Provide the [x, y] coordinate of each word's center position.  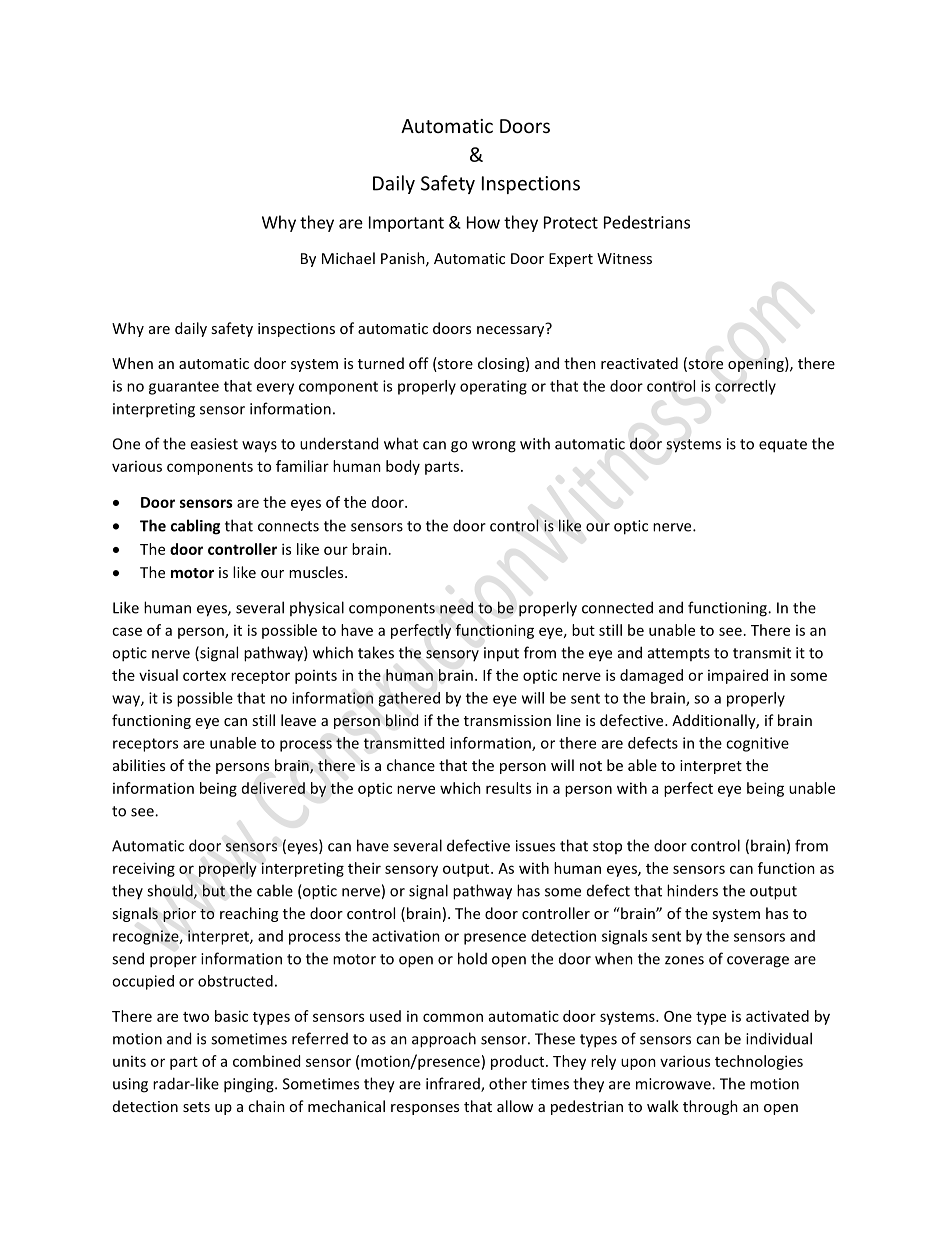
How [483, 222]
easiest [214, 444]
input [501, 654]
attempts [679, 654]
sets [196, 1107]
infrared [454, 1084]
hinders [692, 890]
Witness [624, 258]
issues [535, 846]
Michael [348, 258]
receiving [144, 869]
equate [783, 446]
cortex [204, 676]
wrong [494, 447]
